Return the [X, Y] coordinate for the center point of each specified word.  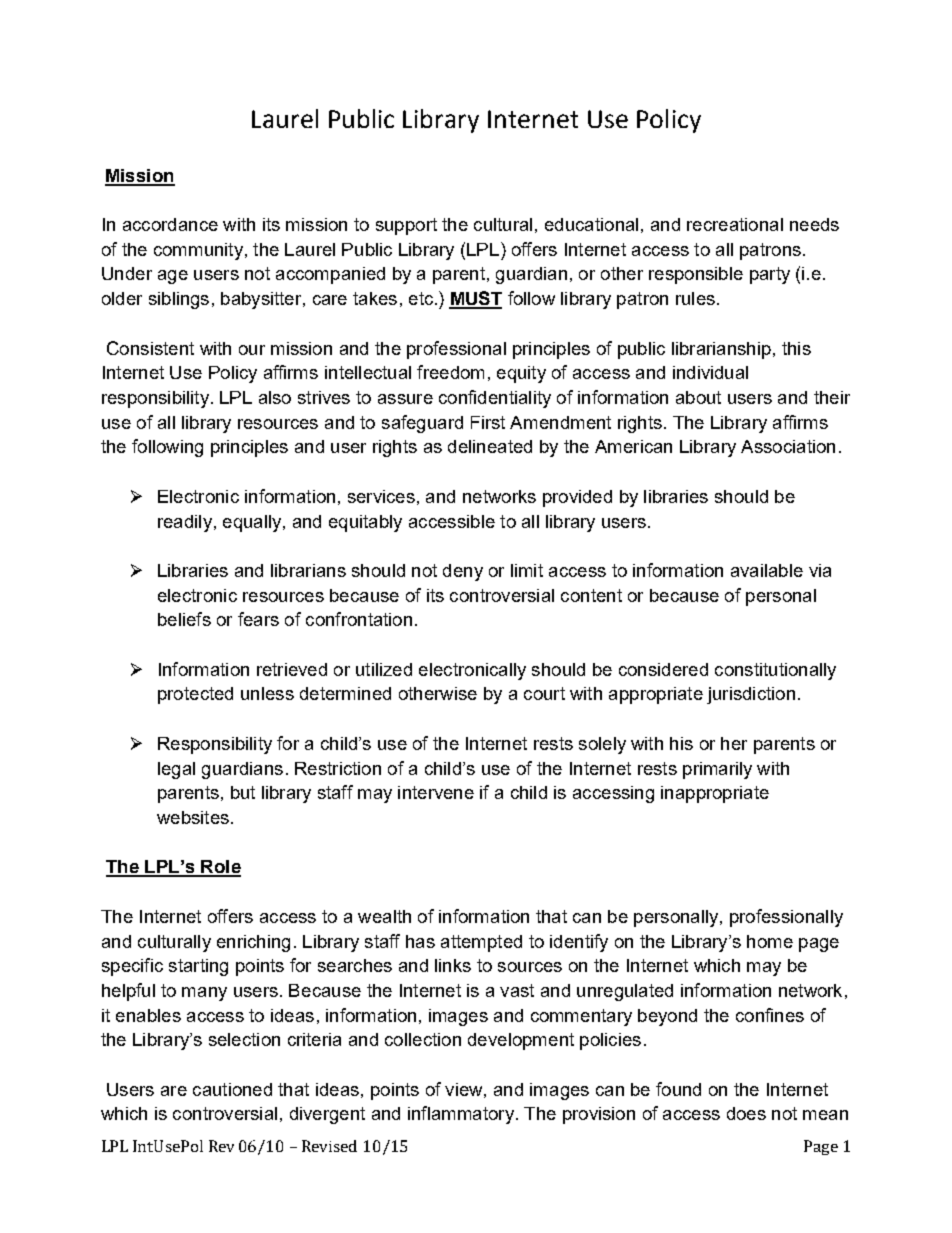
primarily [717, 770]
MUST [475, 299]
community [198, 251]
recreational [735, 224]
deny [463, 572]
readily [185, 523]
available [767, 570]
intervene [436, 792]
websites [193, 817]
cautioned [232, 1089]
